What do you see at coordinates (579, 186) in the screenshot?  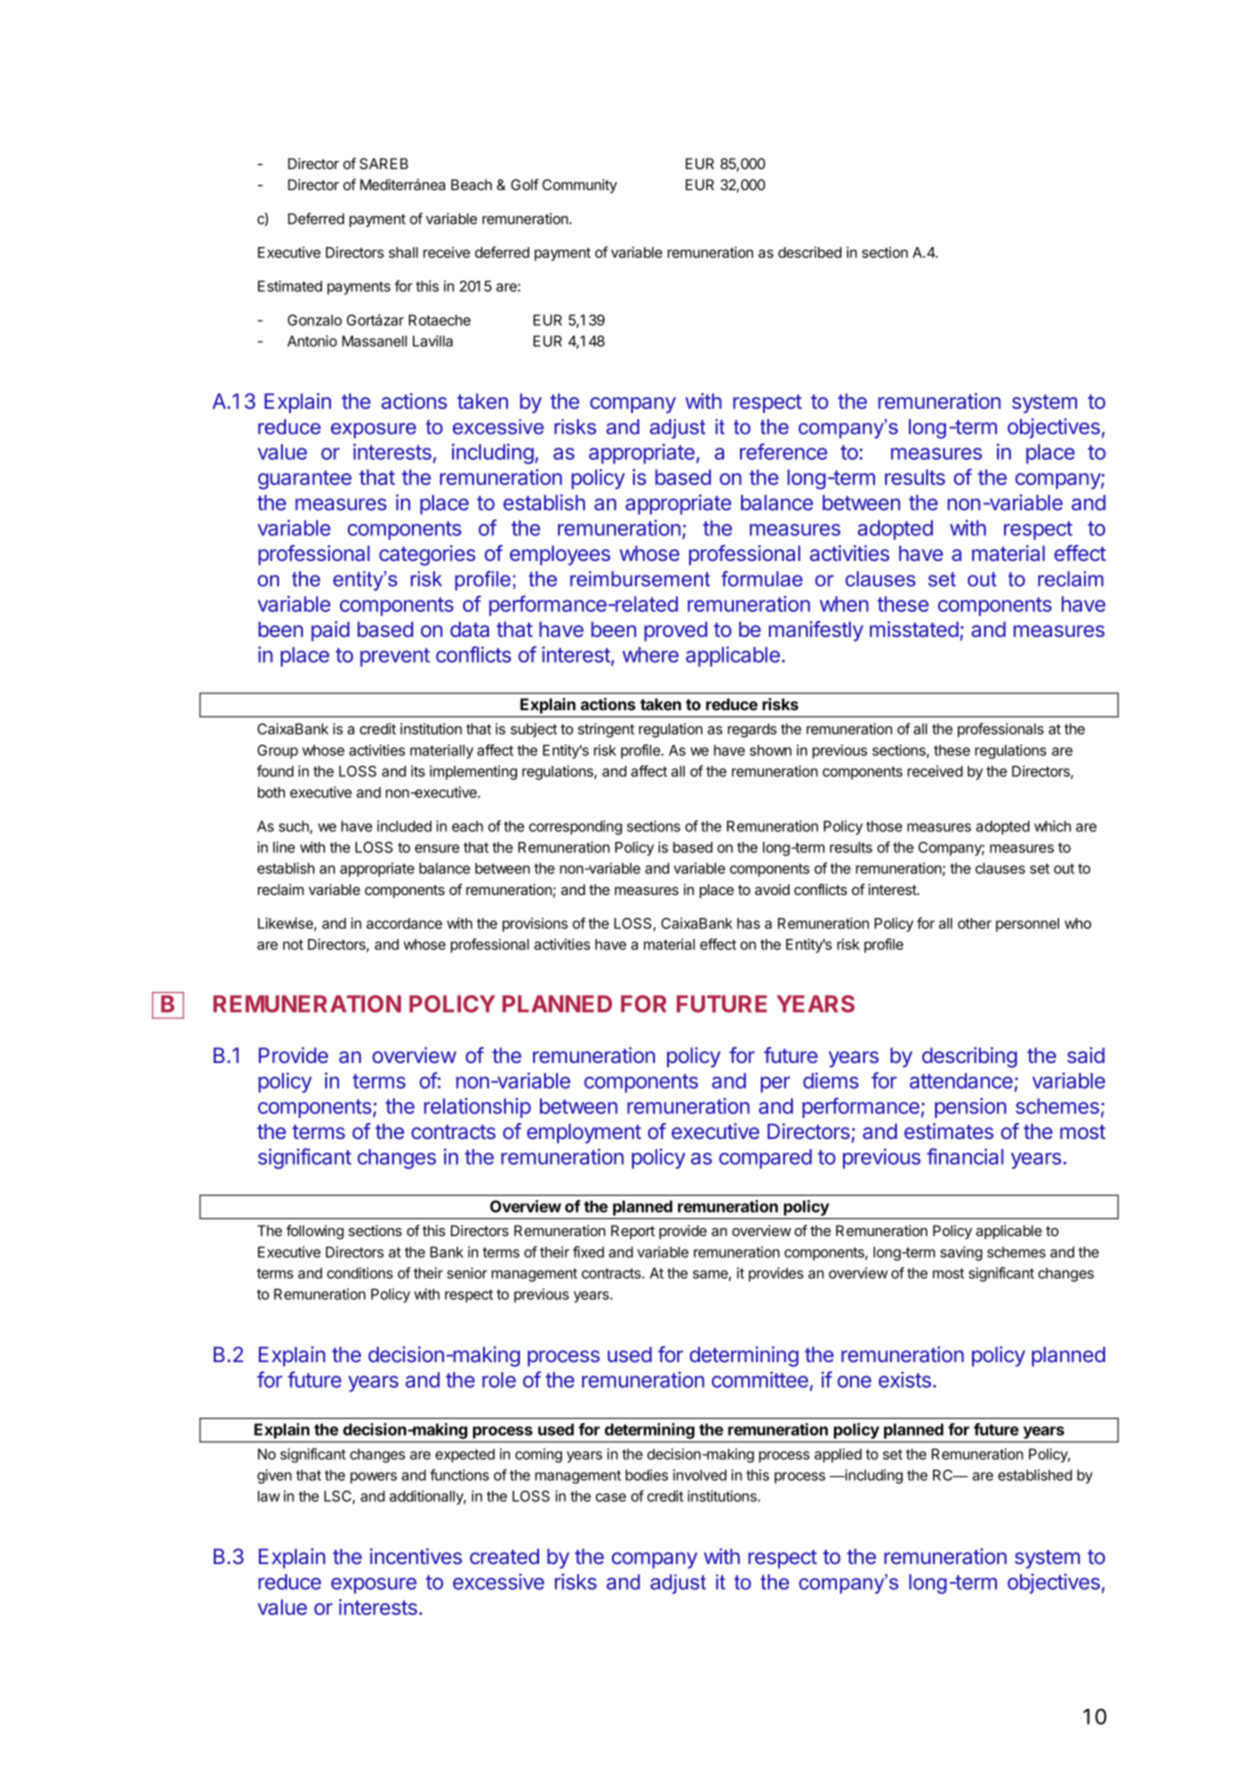 I see `Community` at bounding box center [579, 186].
